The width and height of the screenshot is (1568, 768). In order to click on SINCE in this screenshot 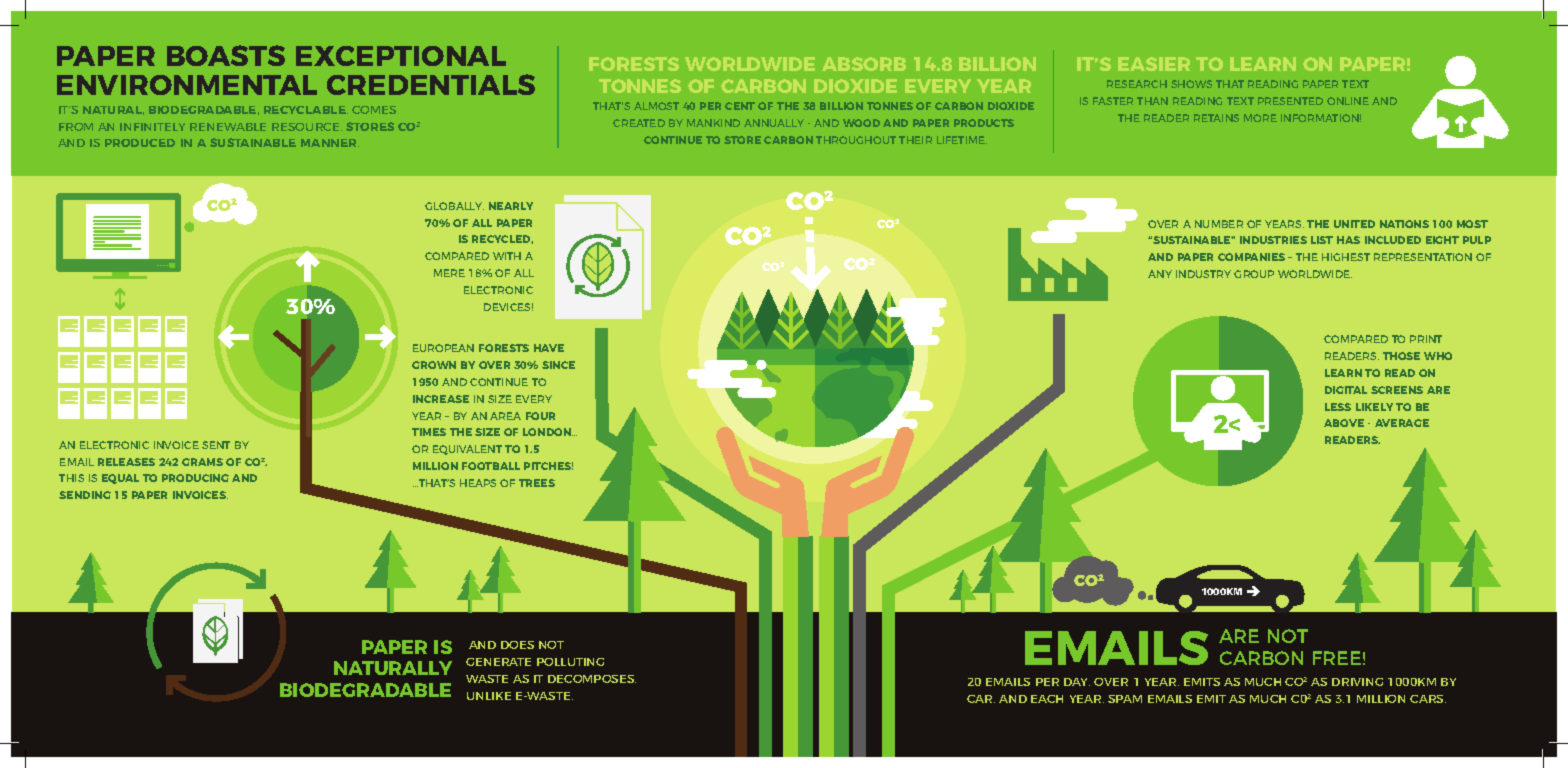, I will do `click(558, 365)`.
